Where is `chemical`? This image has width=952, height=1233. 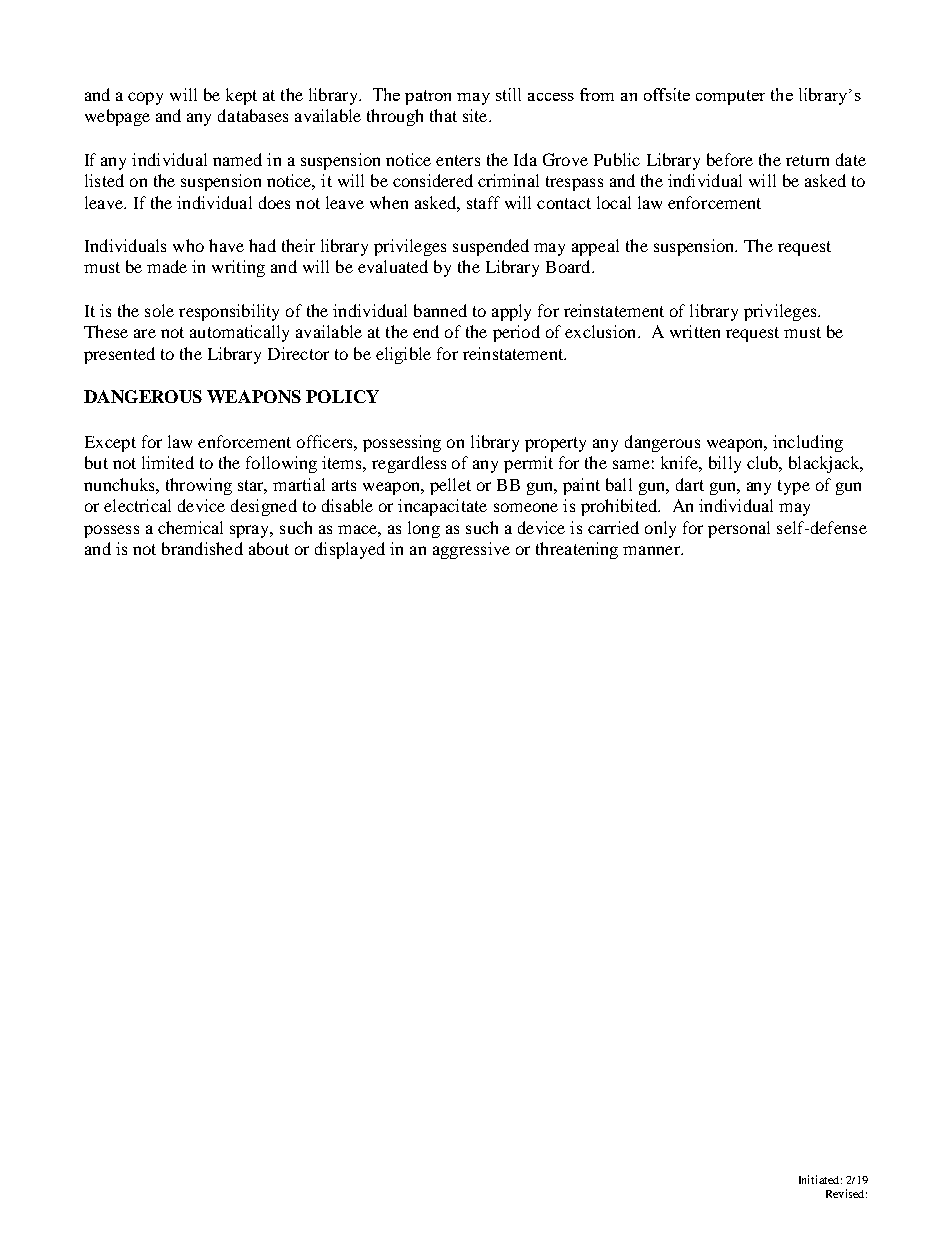 chemical is located at coordinates (190, 527).
